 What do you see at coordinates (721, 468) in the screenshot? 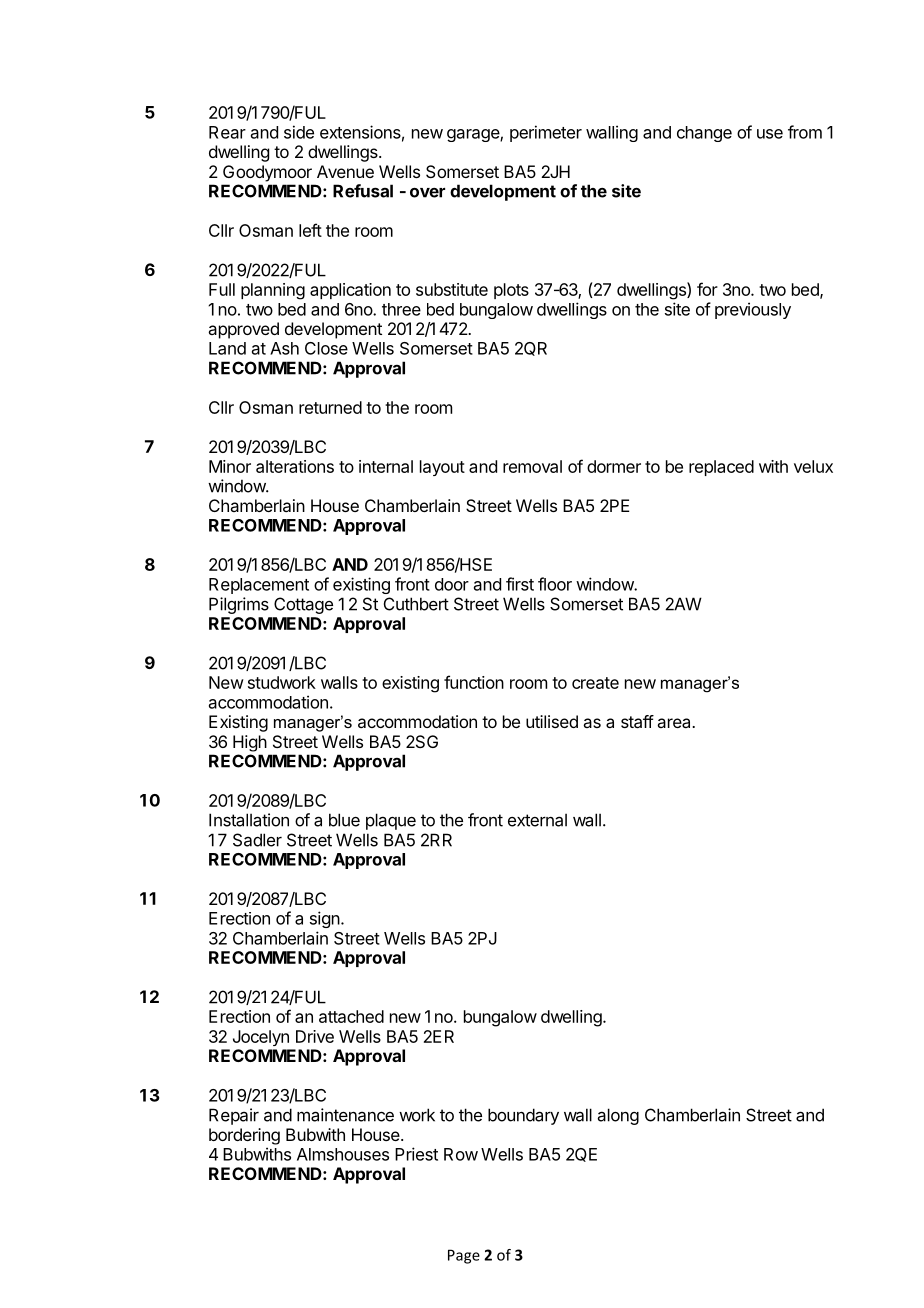
I see `replaced` at bounding box center [721, 468].
